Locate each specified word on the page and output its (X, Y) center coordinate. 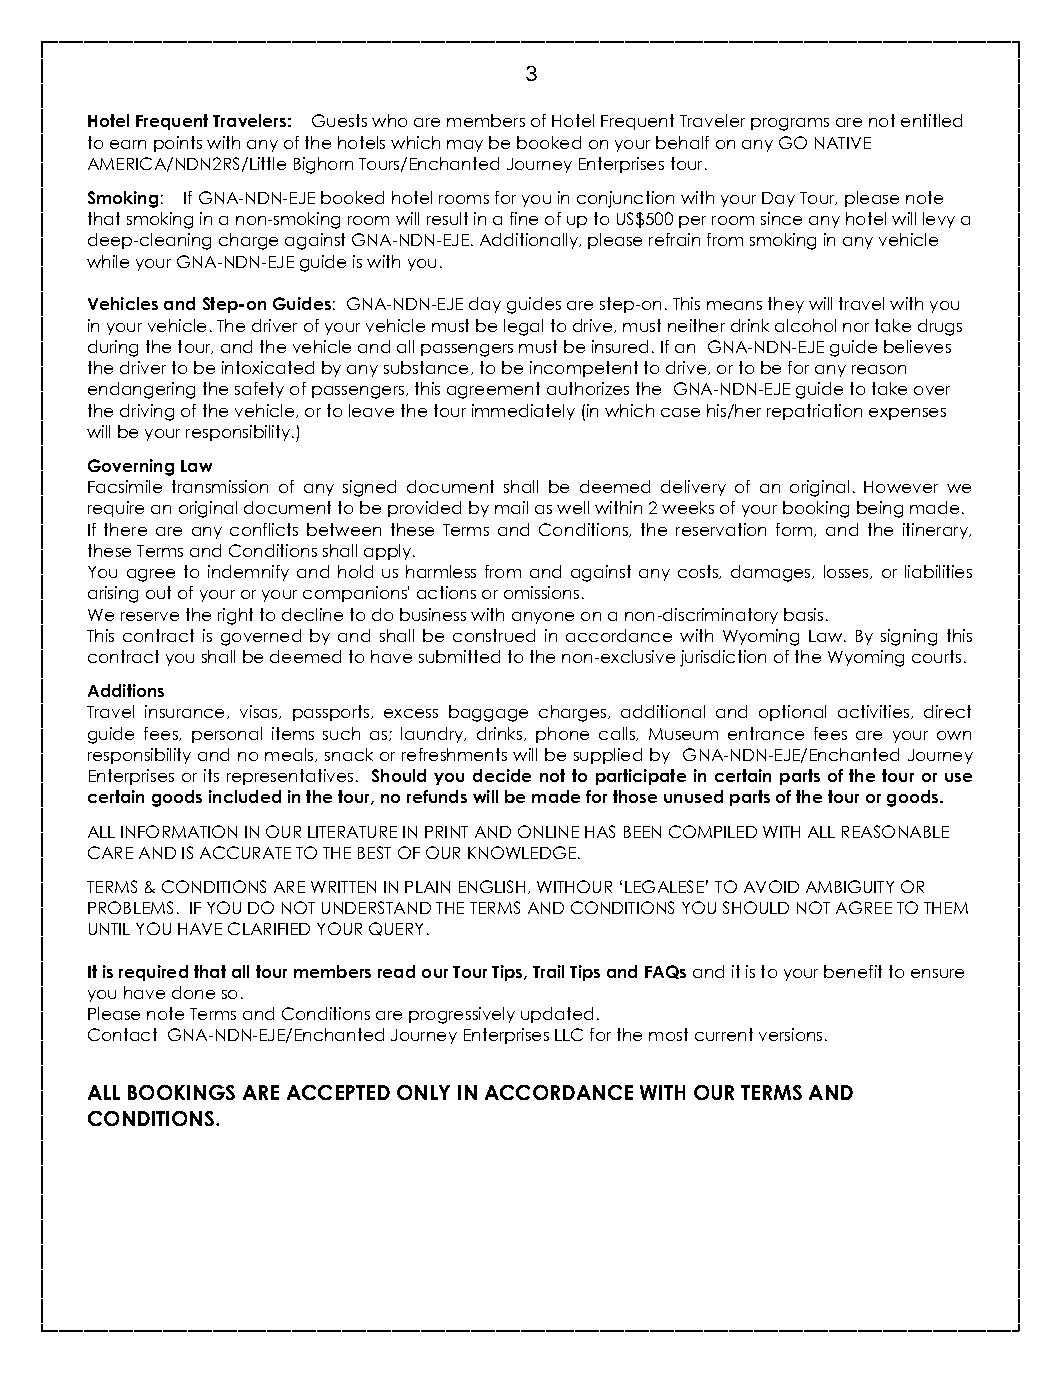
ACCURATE (245, 852)
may (465, 146)
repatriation (814, 412)
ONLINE (548, 831)
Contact (122, 1034)
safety (259, 390)
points (178, 144)
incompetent (584, 369)
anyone (543, 618)
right (235, 616)
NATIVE (843, 143)
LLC (569, 1034)
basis (803, 614)
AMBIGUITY (850, 886)
